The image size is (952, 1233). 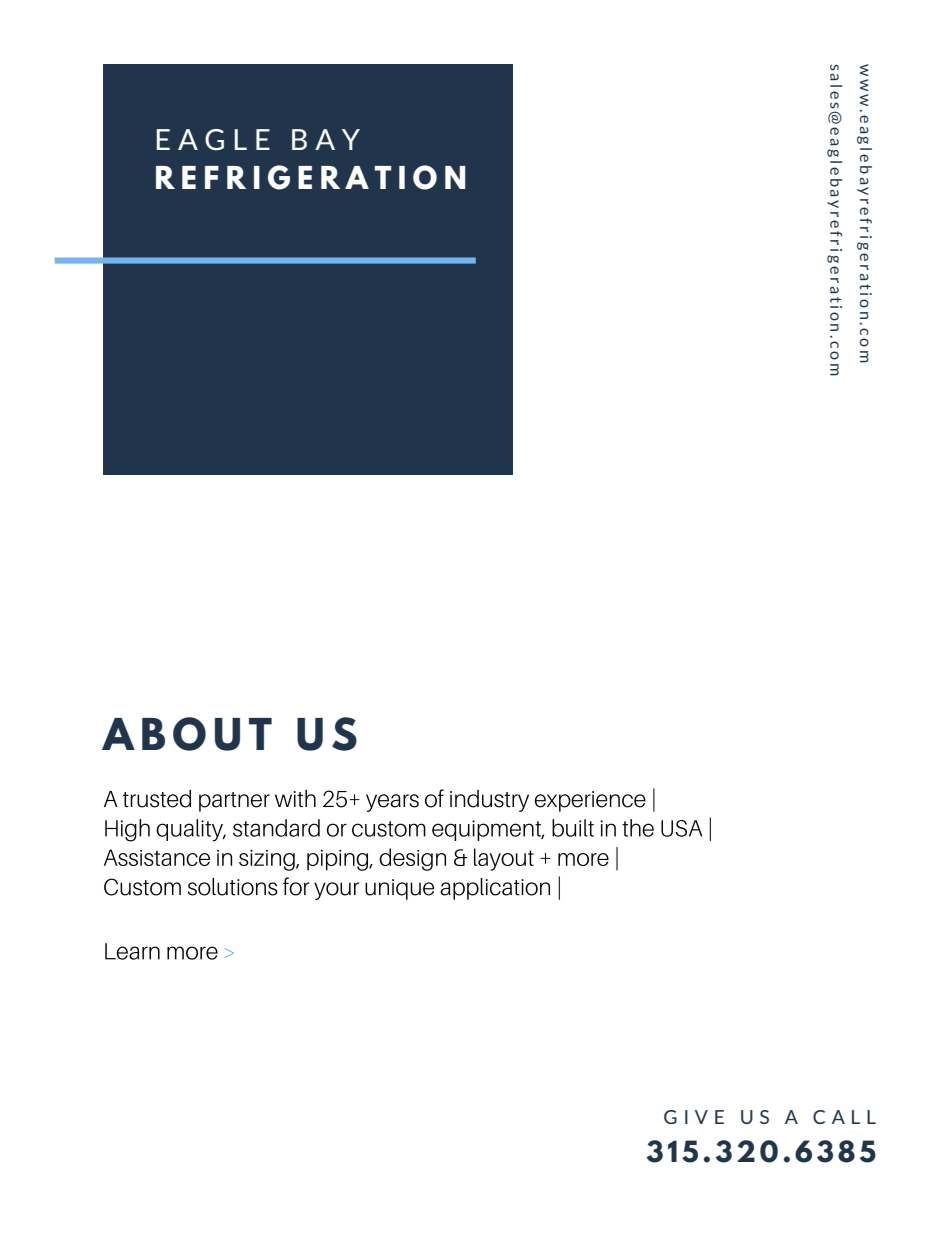 What do you see at coordinates (234, 802) in the page?
I see `partner` at bounding box center [234, 802].
